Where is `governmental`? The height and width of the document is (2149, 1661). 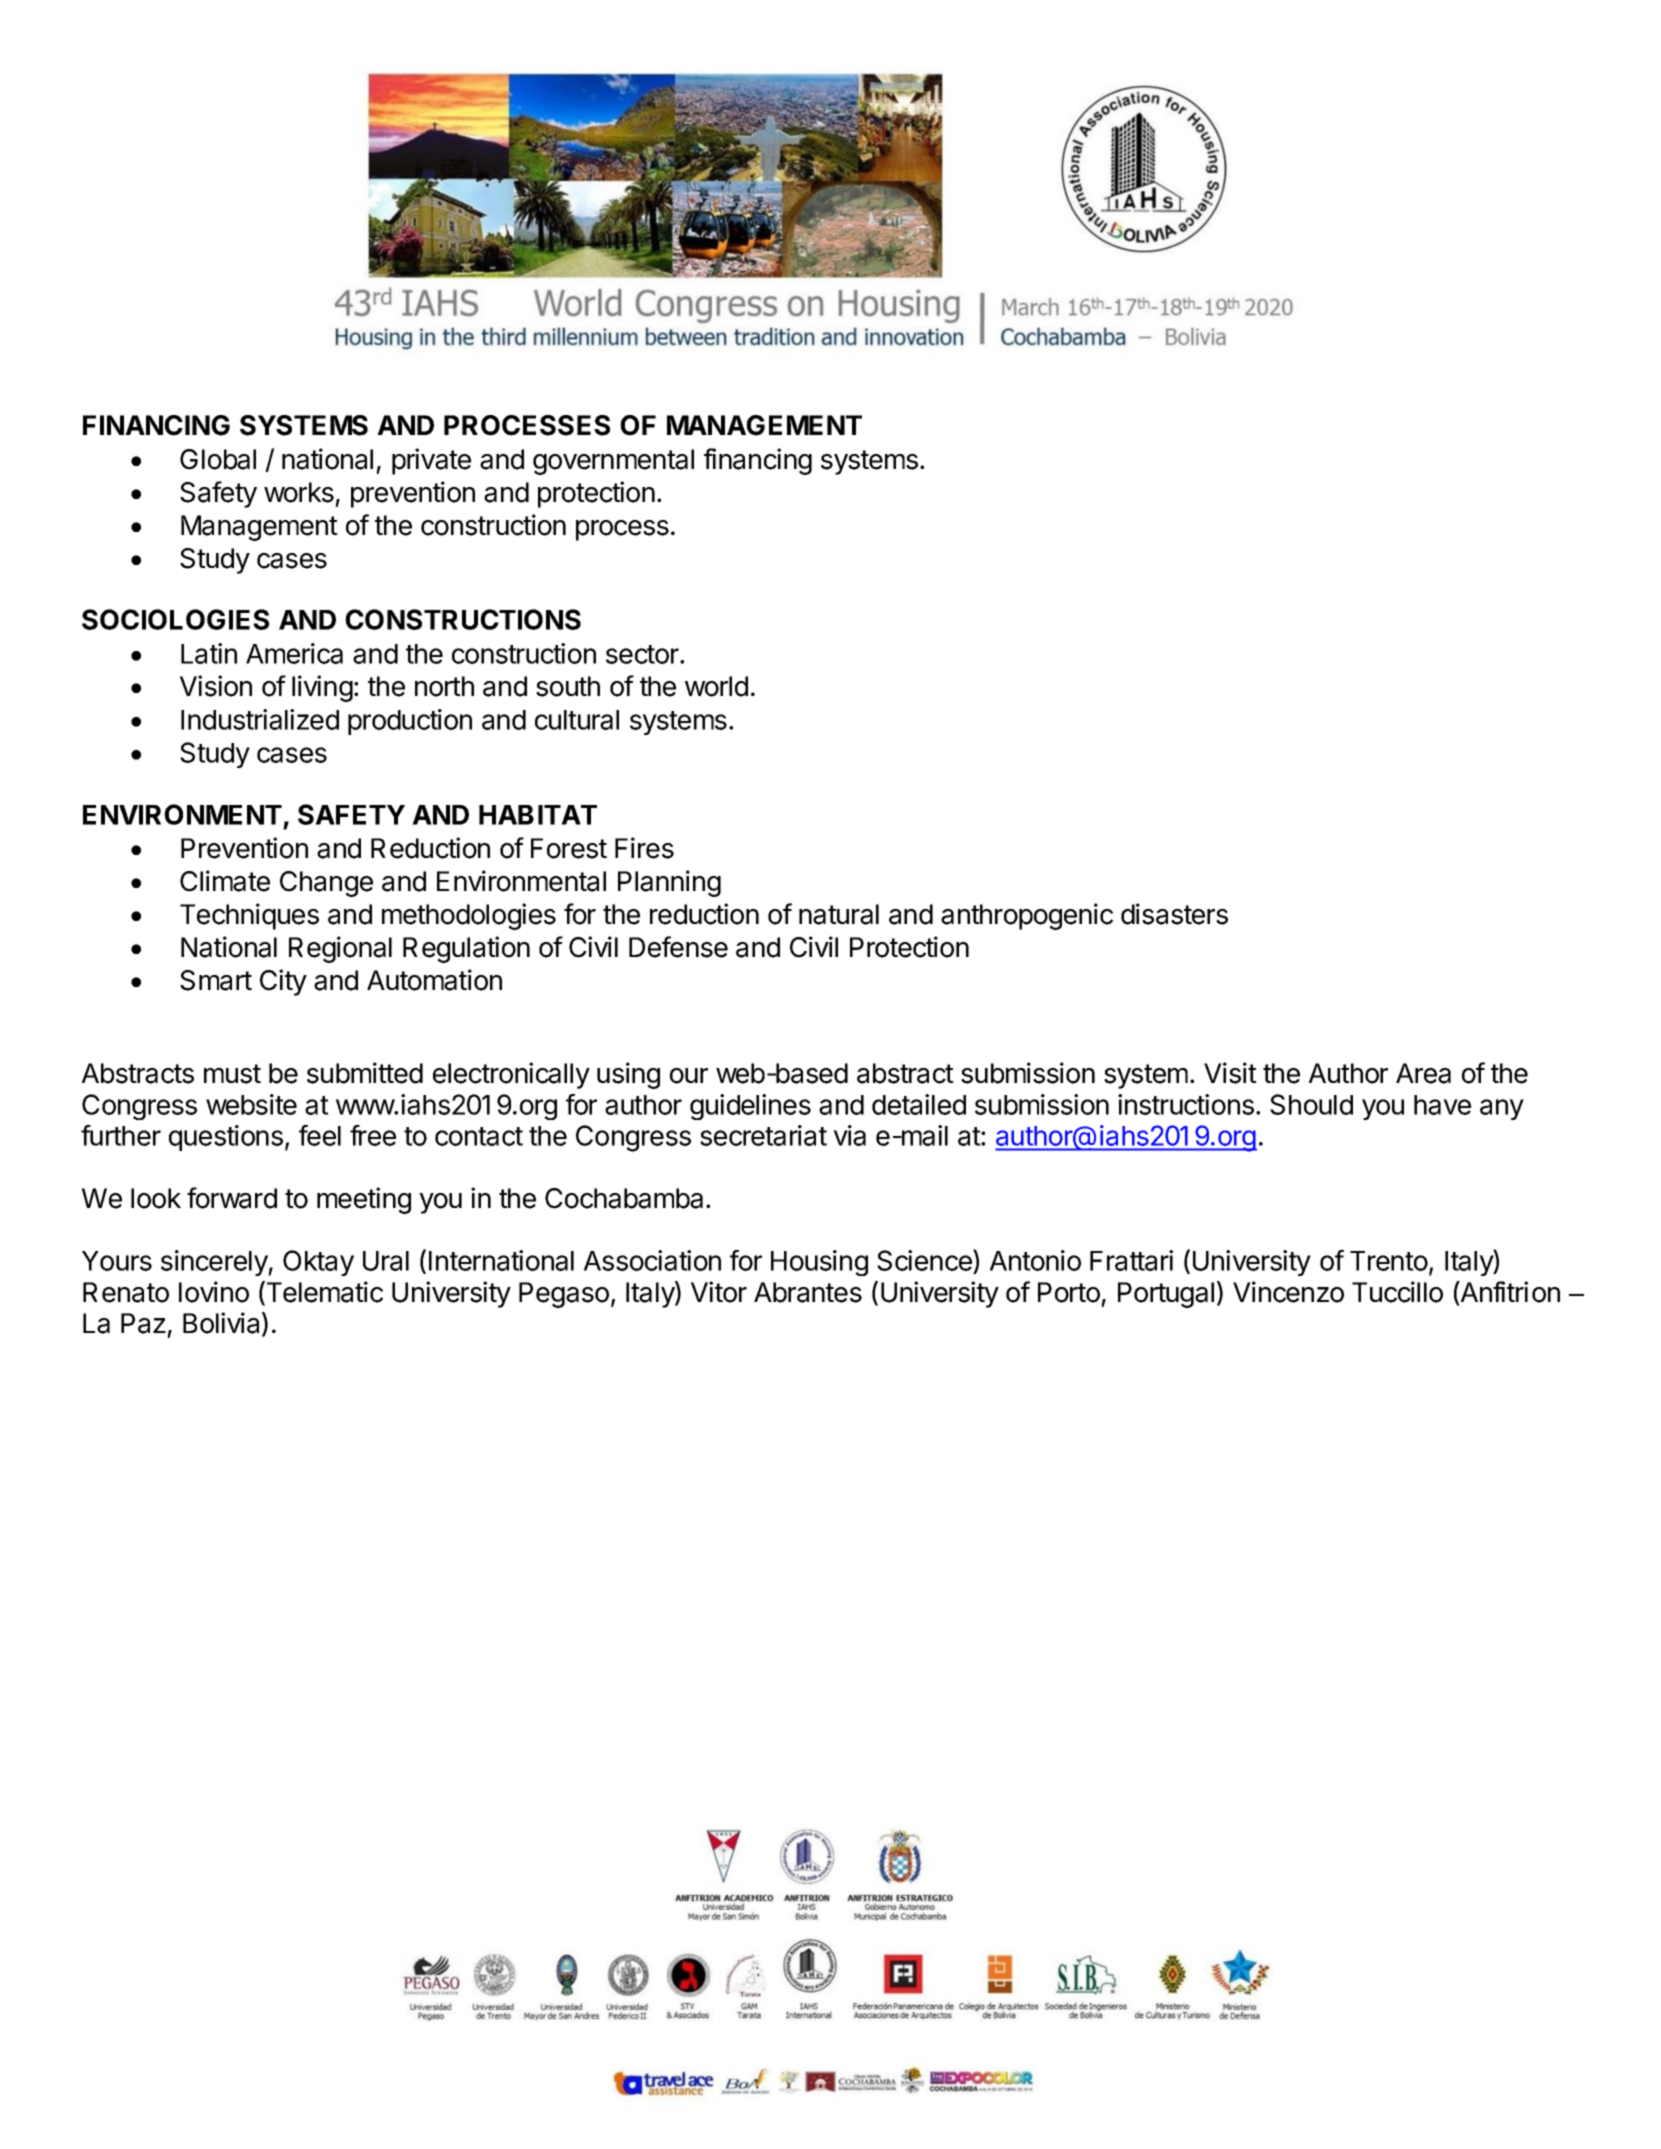 governmental is located at coordinates (613, 462).
